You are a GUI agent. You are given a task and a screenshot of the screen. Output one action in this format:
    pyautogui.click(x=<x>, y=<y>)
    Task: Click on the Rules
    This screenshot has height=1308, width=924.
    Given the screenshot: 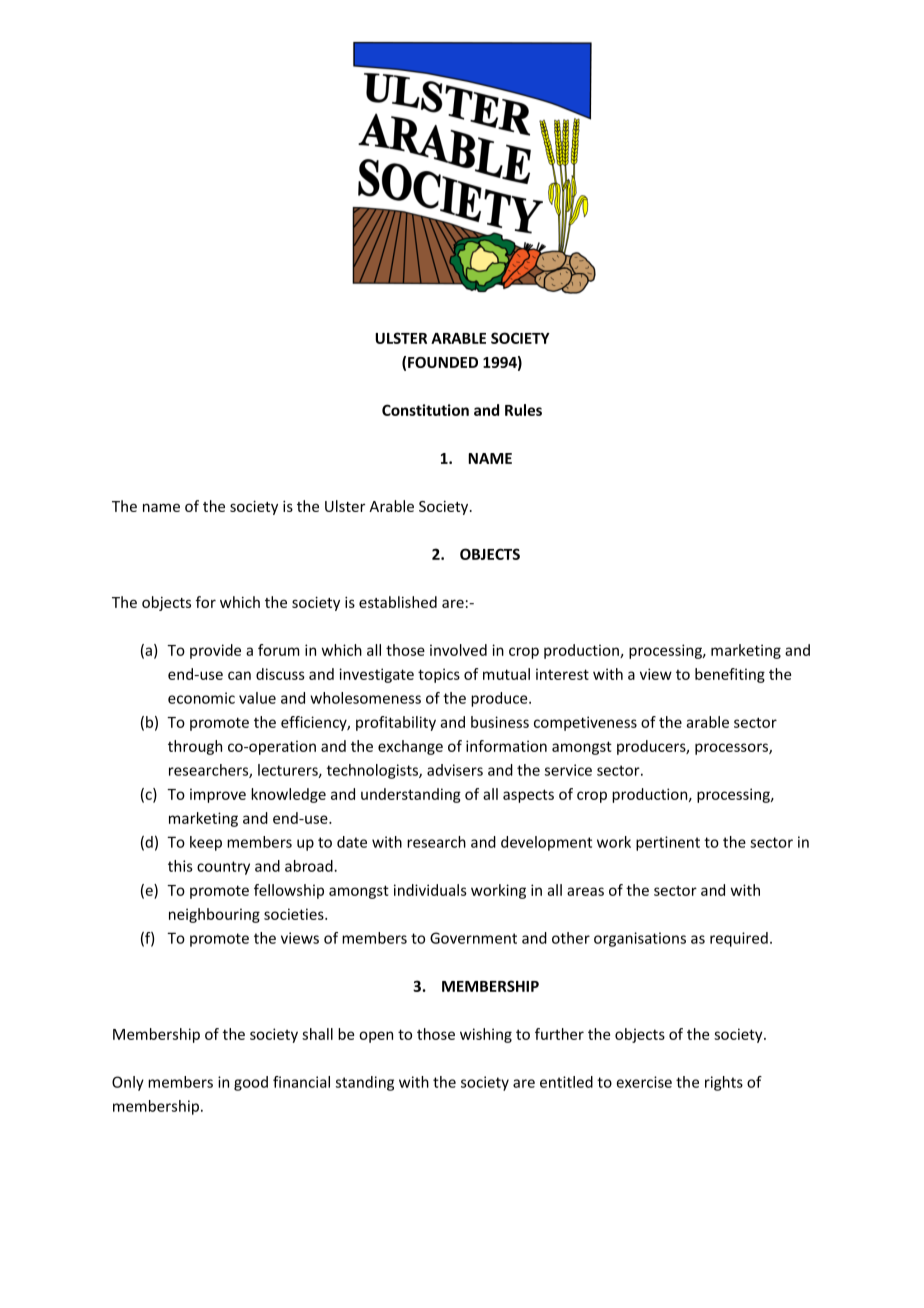 What is the action you would take?
    pyautogui.click(x=523, y=410)
